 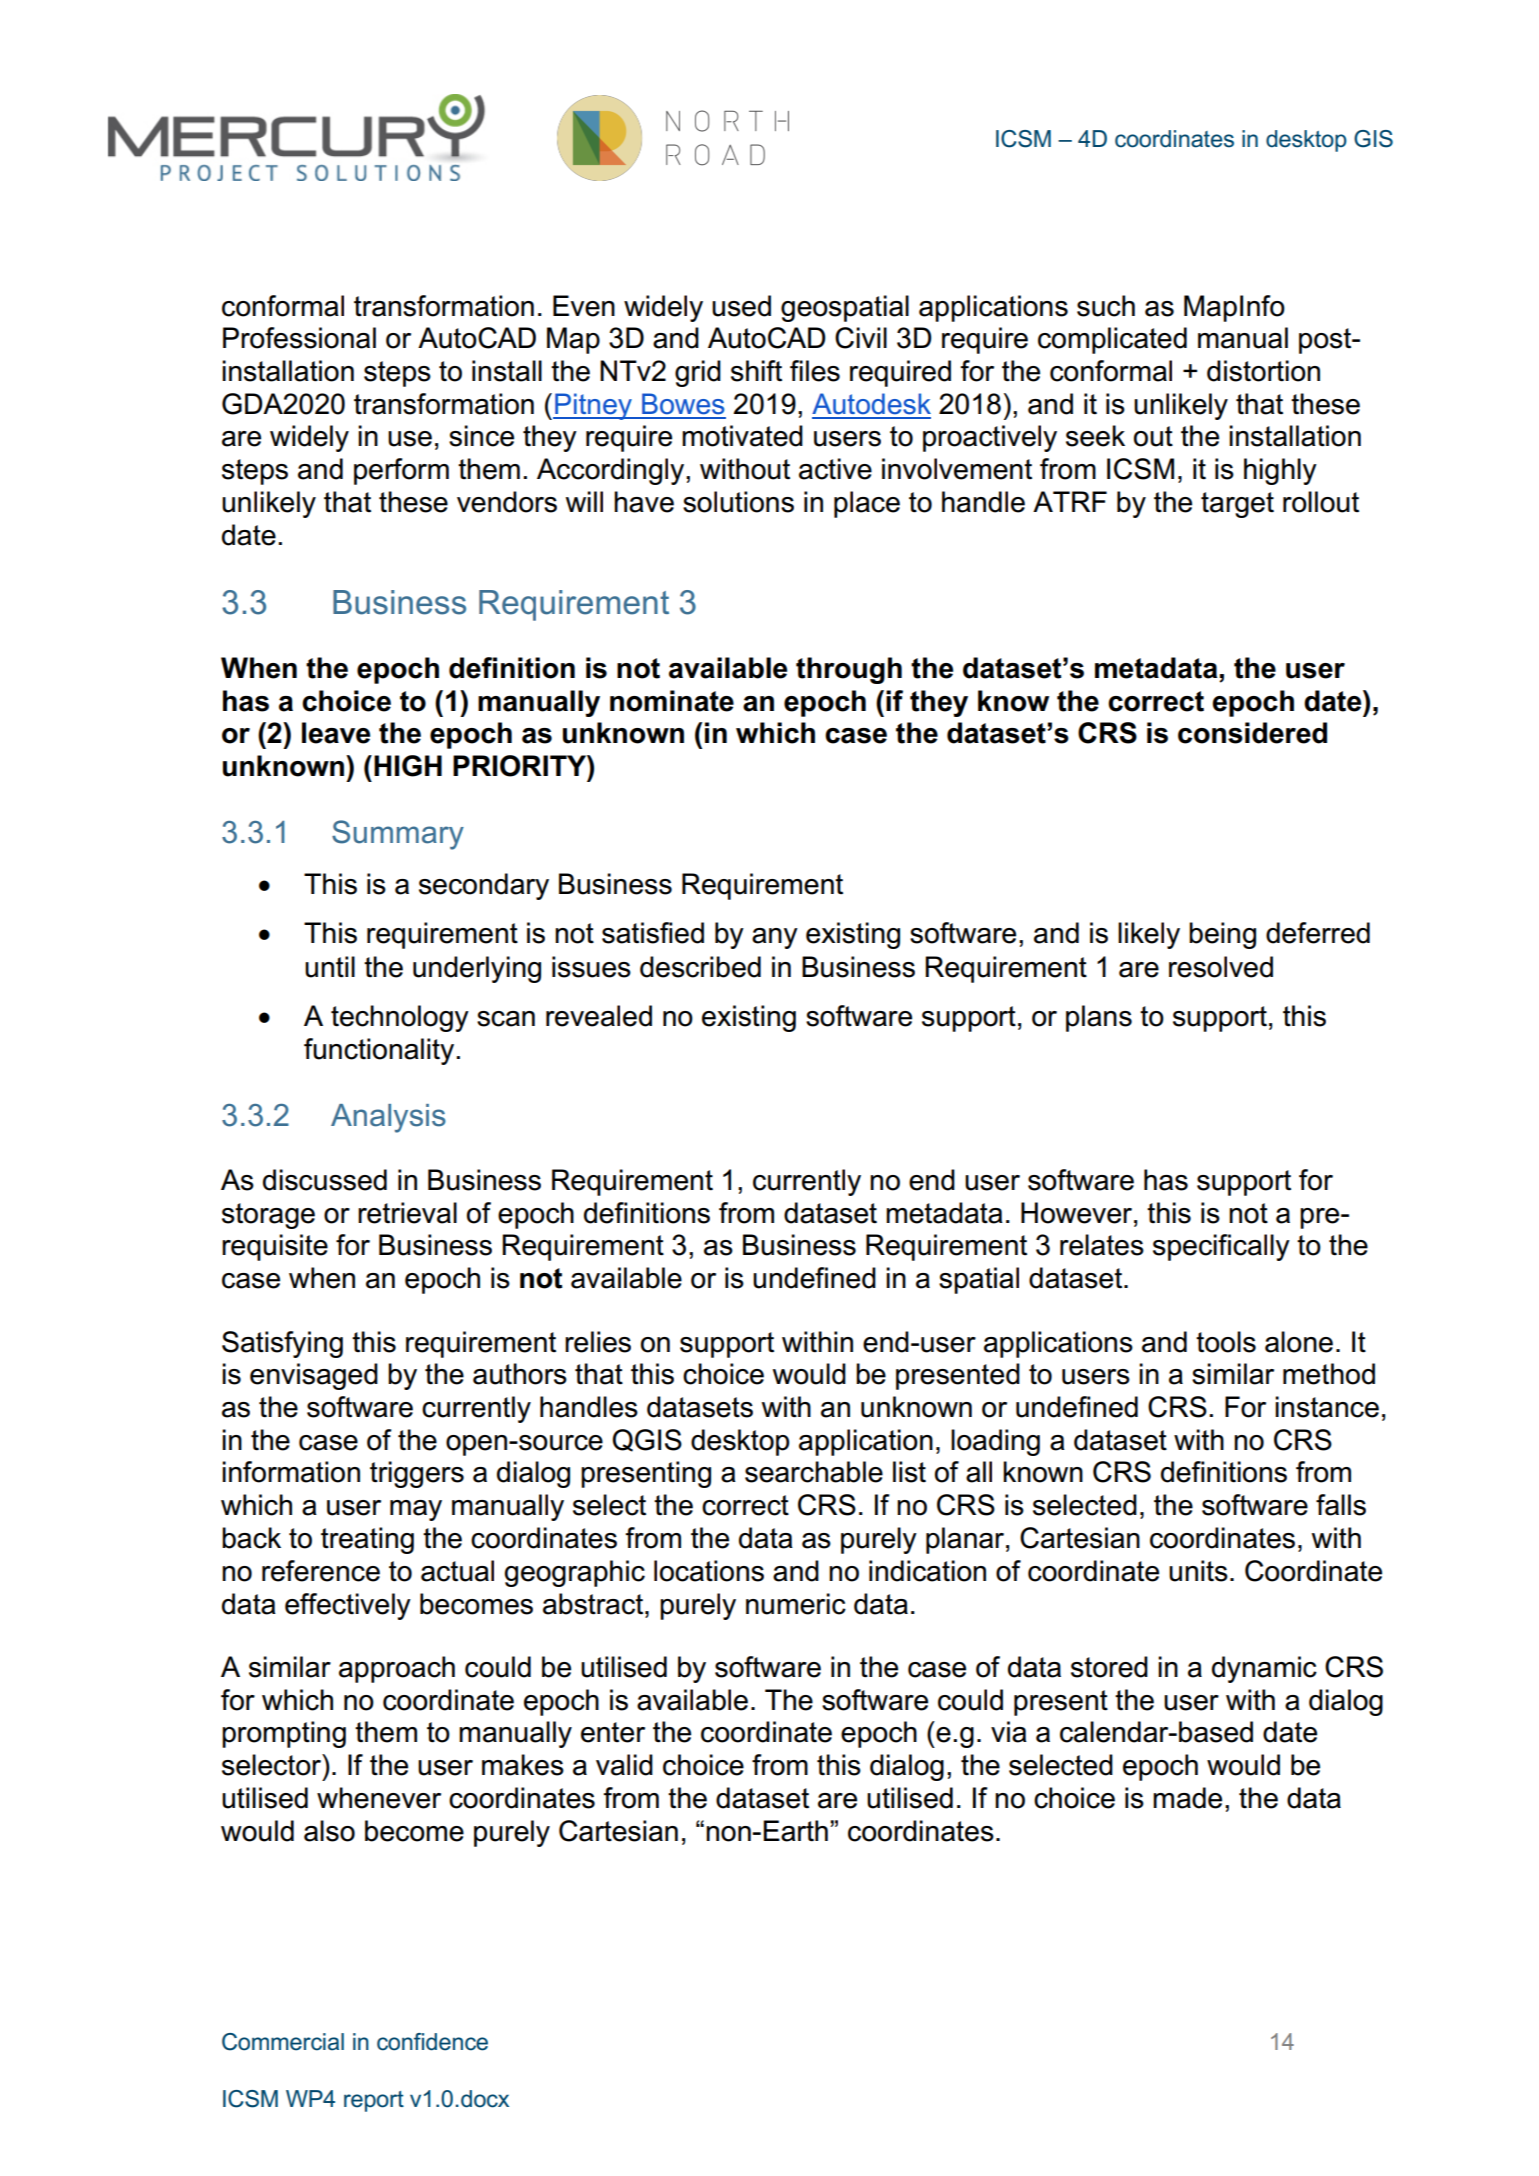 What do you see at coordinates (299, 338) in the screenshot?
I see `Professional` at bounding box center [299, 338].
